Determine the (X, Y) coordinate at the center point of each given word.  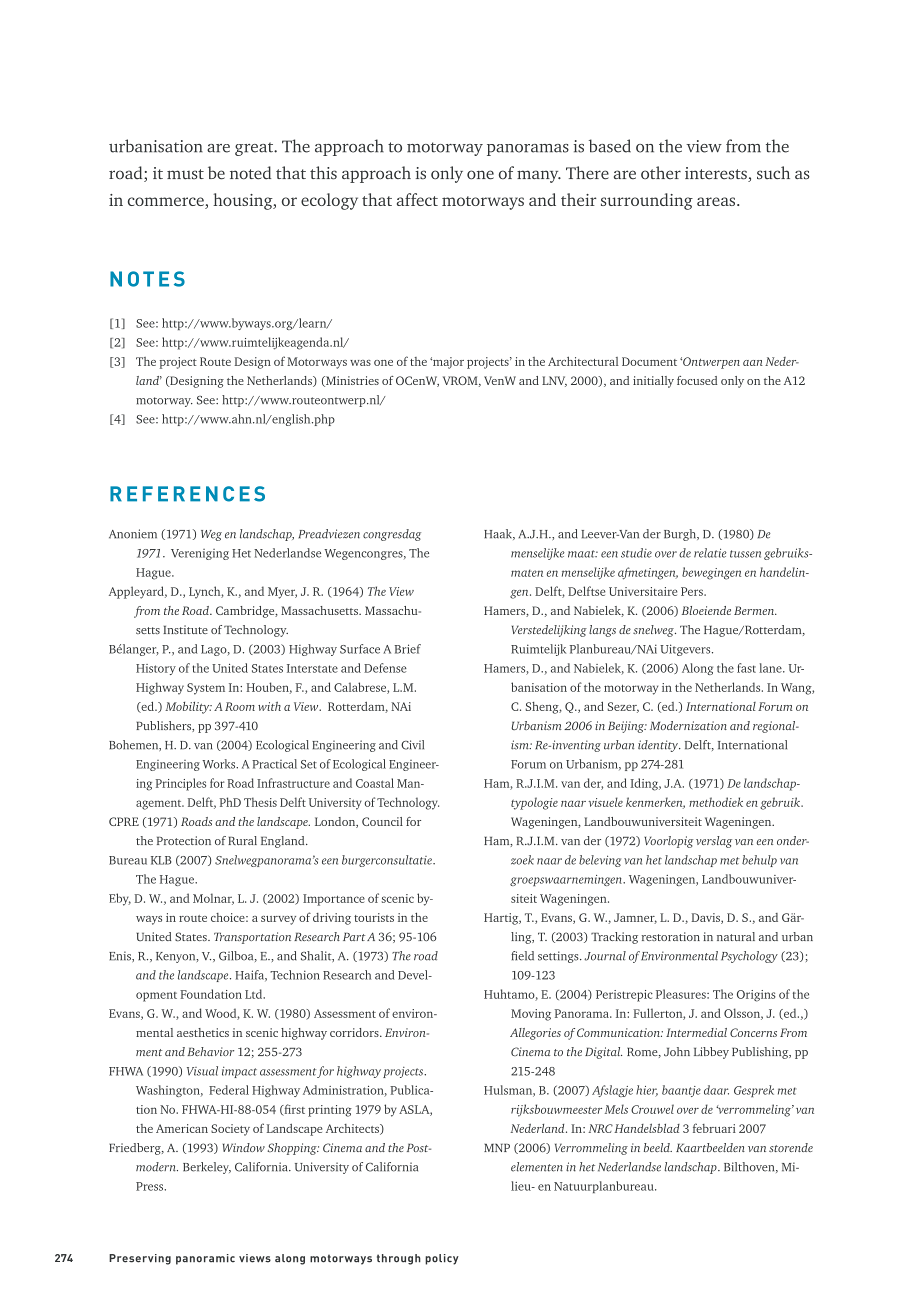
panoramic (205, 1259)
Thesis (260, 802)
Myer (282, 593)
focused (697, 380)
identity (659, 746)
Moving (531, 1015)
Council (382, 821)
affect (417, 199)
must (185, 174)
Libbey (711, 1053)
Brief (407, 649)
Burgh (681, 535)
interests (717, 174)
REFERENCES (187, 494)
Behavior (210, 1051)
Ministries (351, 381)
